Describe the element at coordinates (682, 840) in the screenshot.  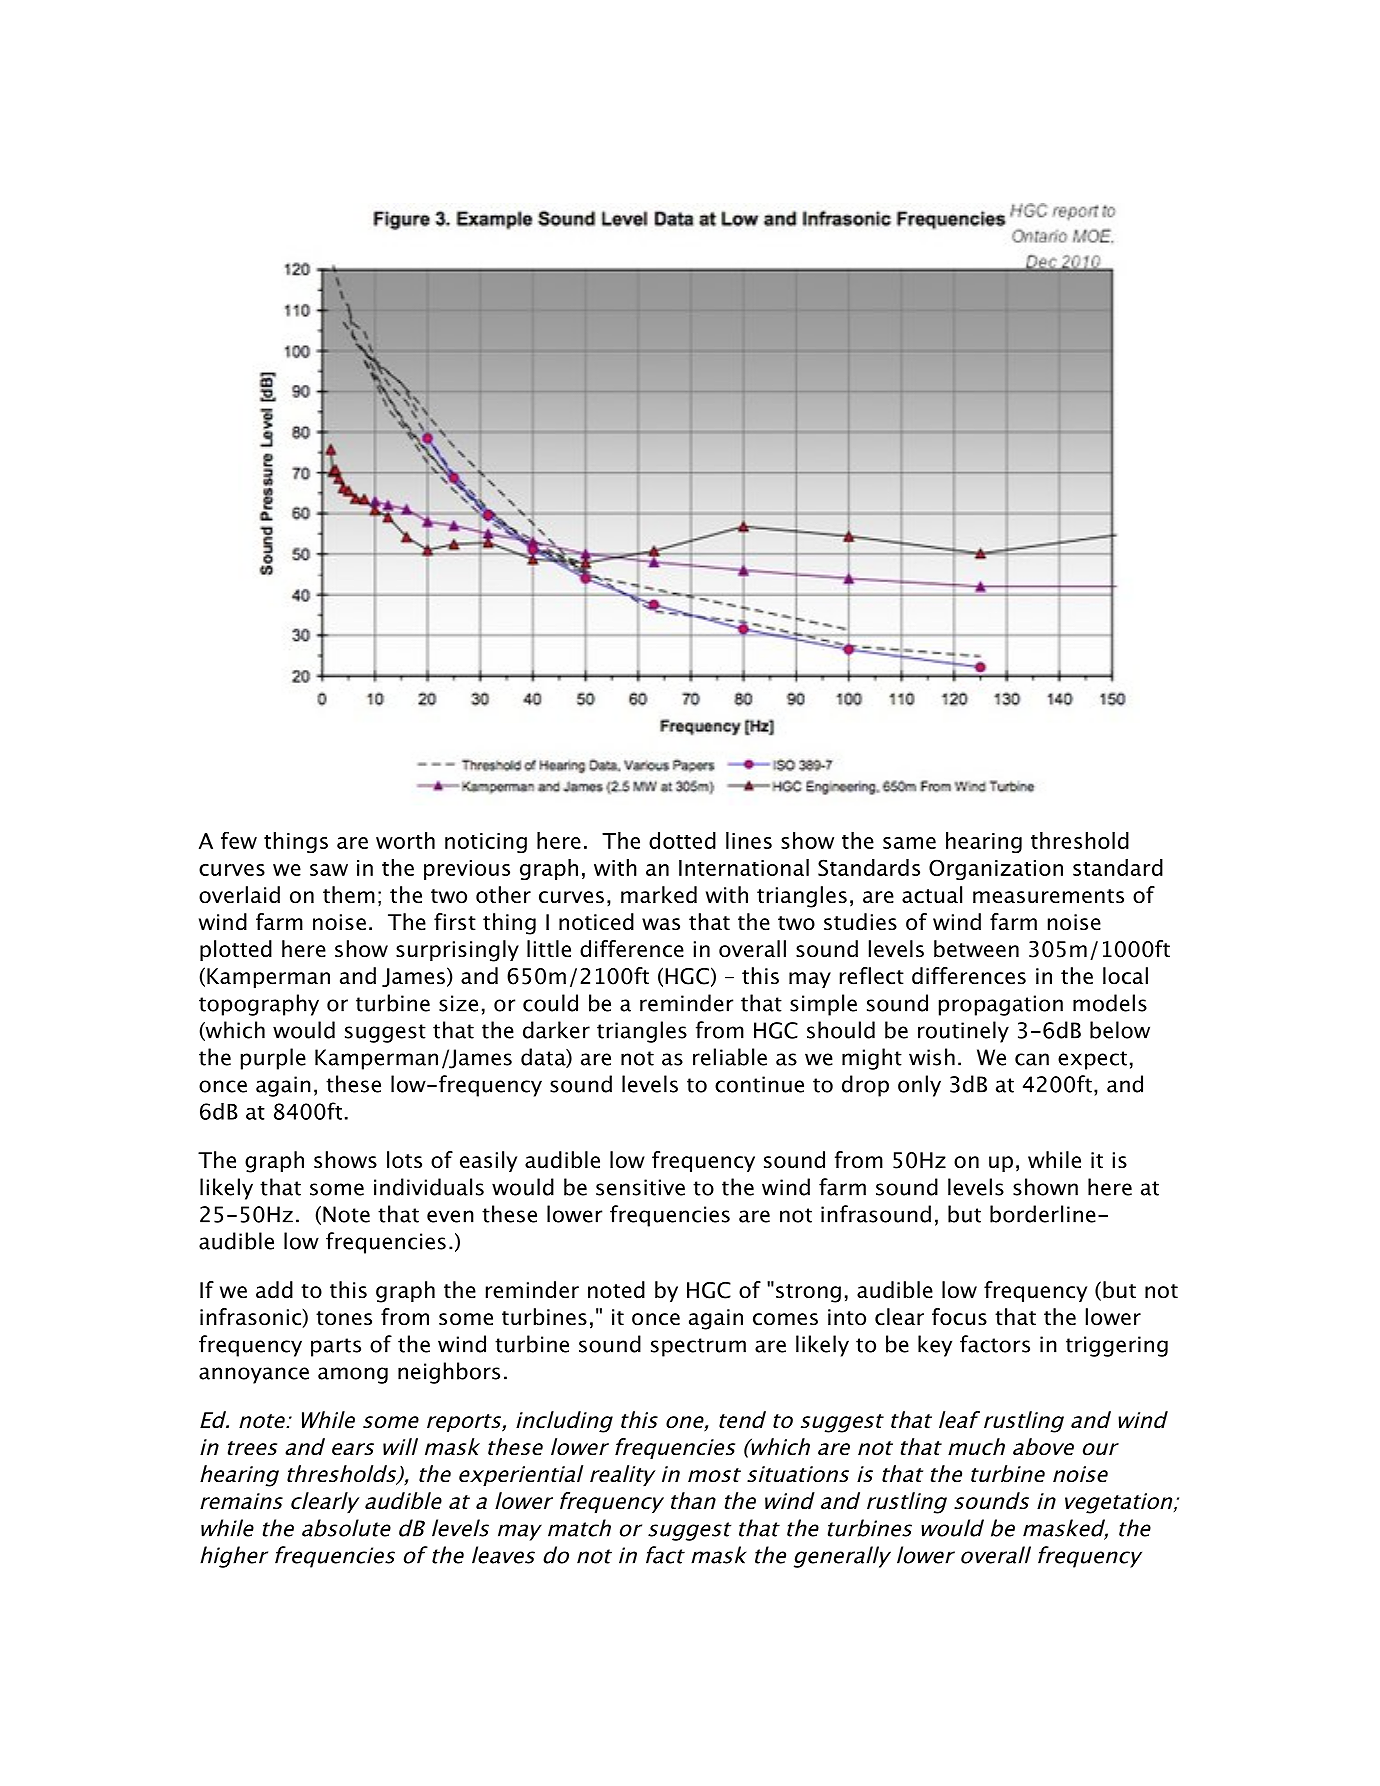
I see `dotted` at that location.
